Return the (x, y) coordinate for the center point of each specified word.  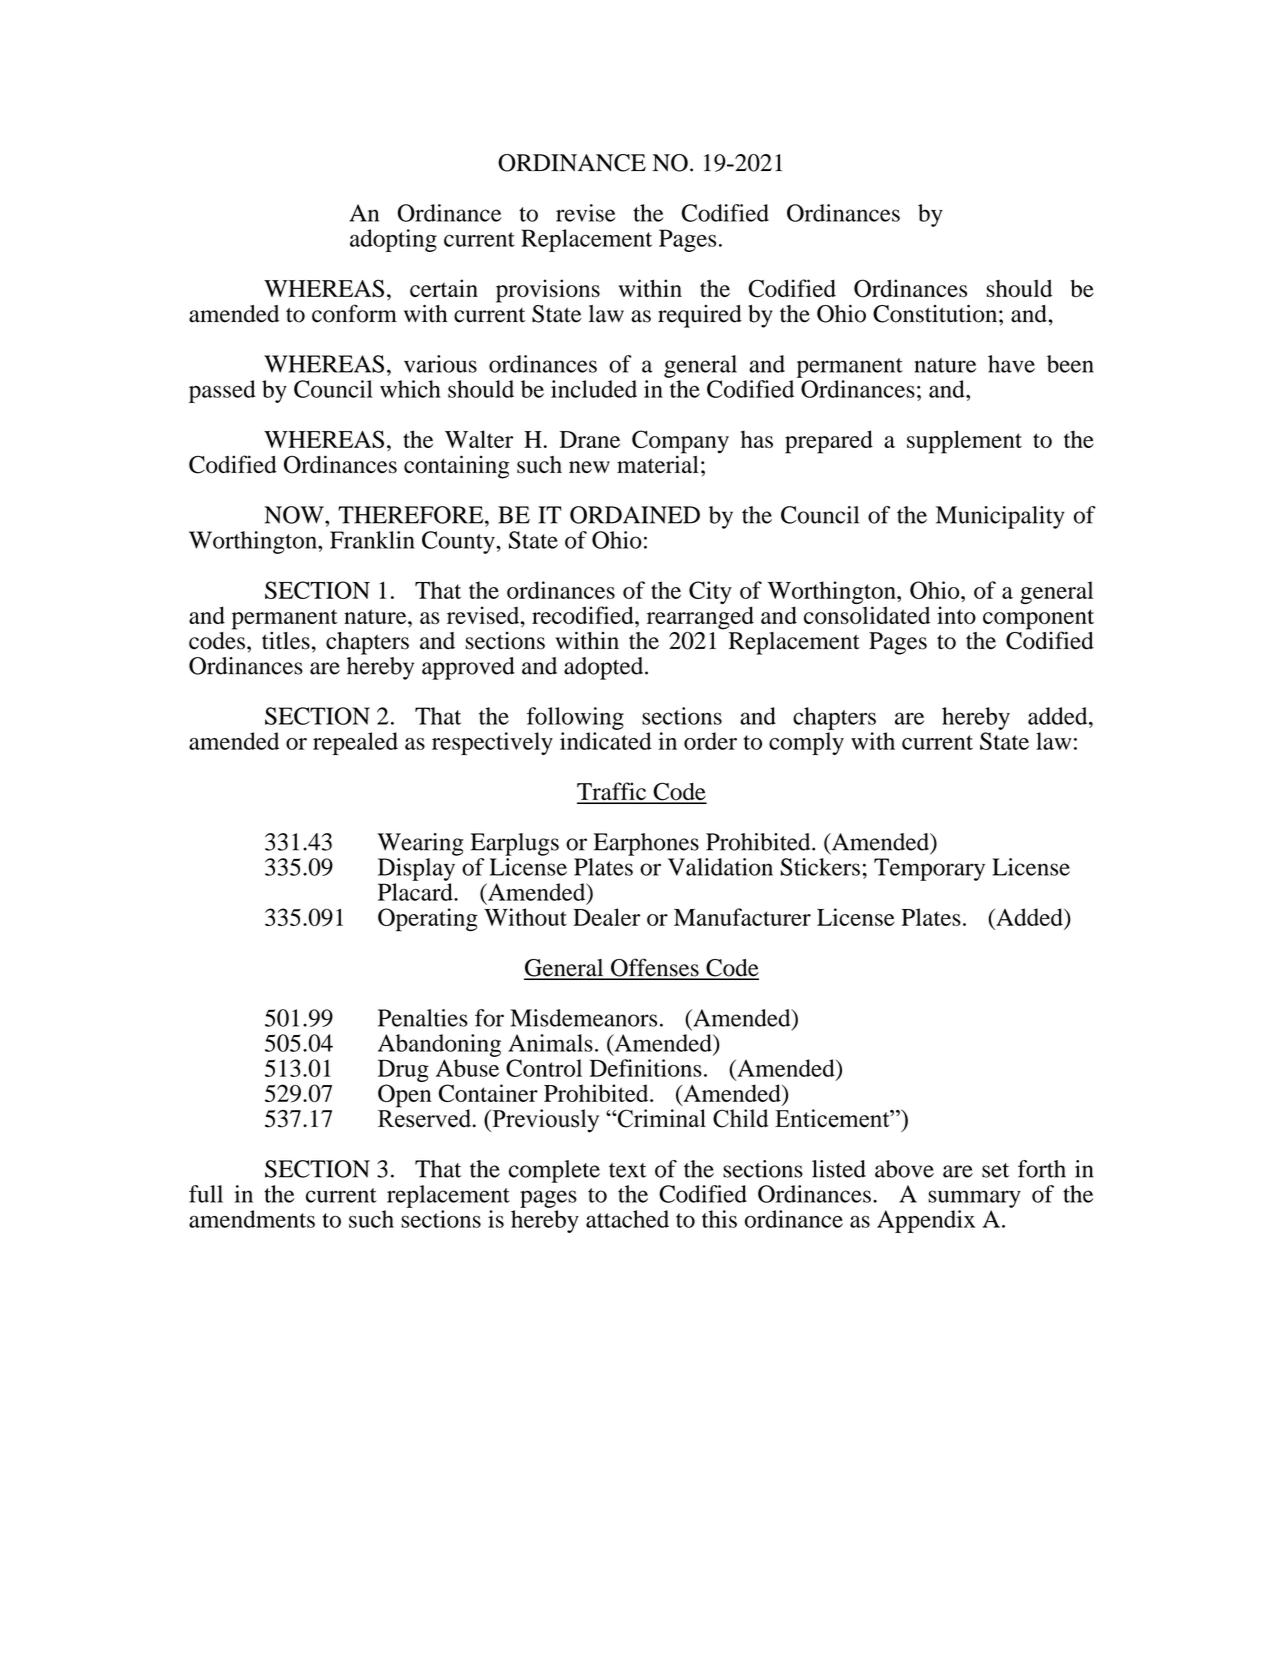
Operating (428, 920)
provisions (548, 291)
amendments (252, 1219)
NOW (295, 515)
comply (806, 743)
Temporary (929, 869)
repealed (355, 743)
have (1011, 364)
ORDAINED (635, 515)
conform (354, 313)
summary (974, 1199)
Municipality (1000, 517)
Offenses (655, 968)
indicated (606, 741)
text (627, 1170)
